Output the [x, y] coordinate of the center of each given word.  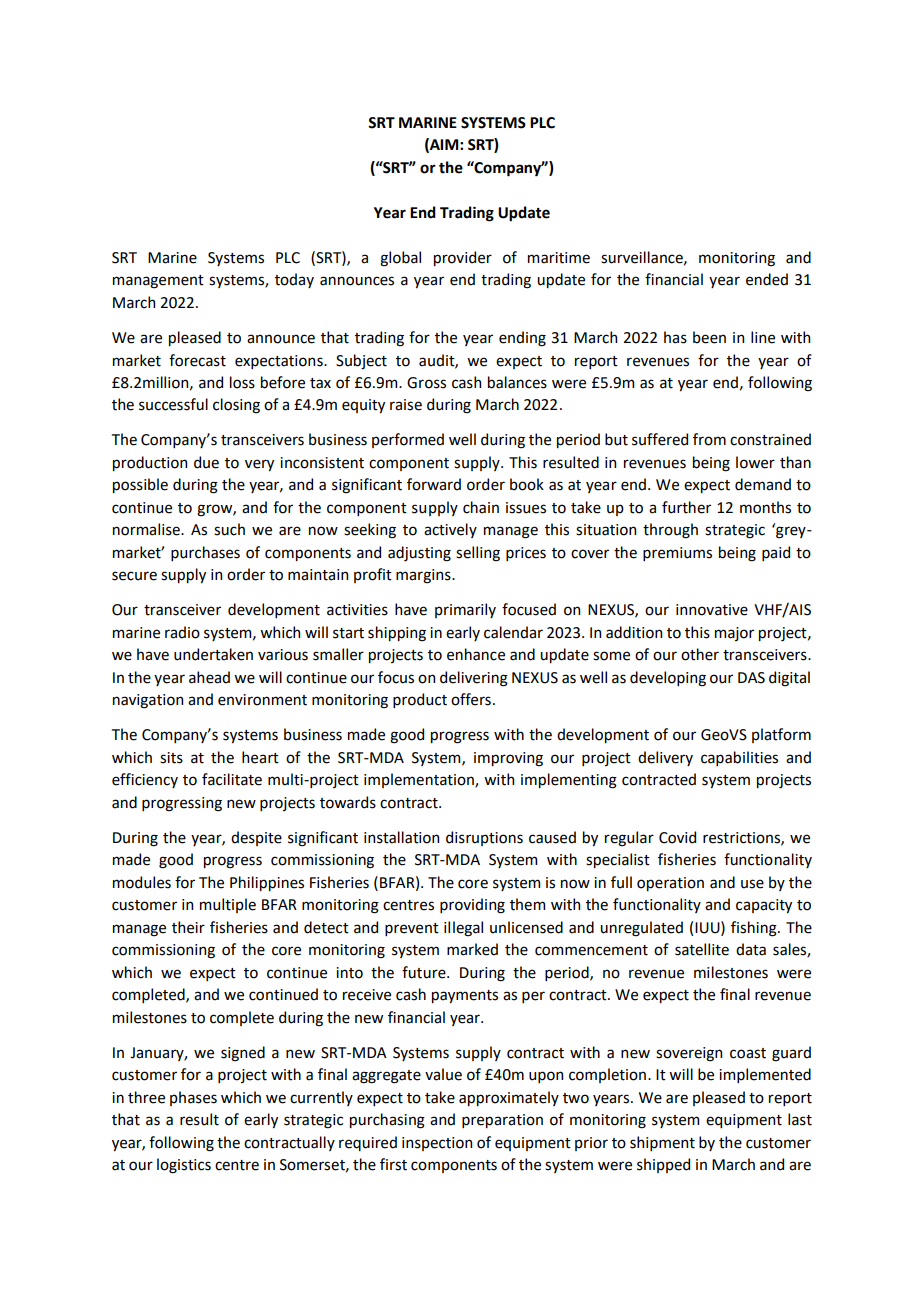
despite [256, 838]
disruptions [484, 838]
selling [478, 554]
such [229, 529]
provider [463, 258]
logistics [184, 1166]
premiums [677, 554]
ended [767, 279]
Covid [677, 837]
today [294, 280]
